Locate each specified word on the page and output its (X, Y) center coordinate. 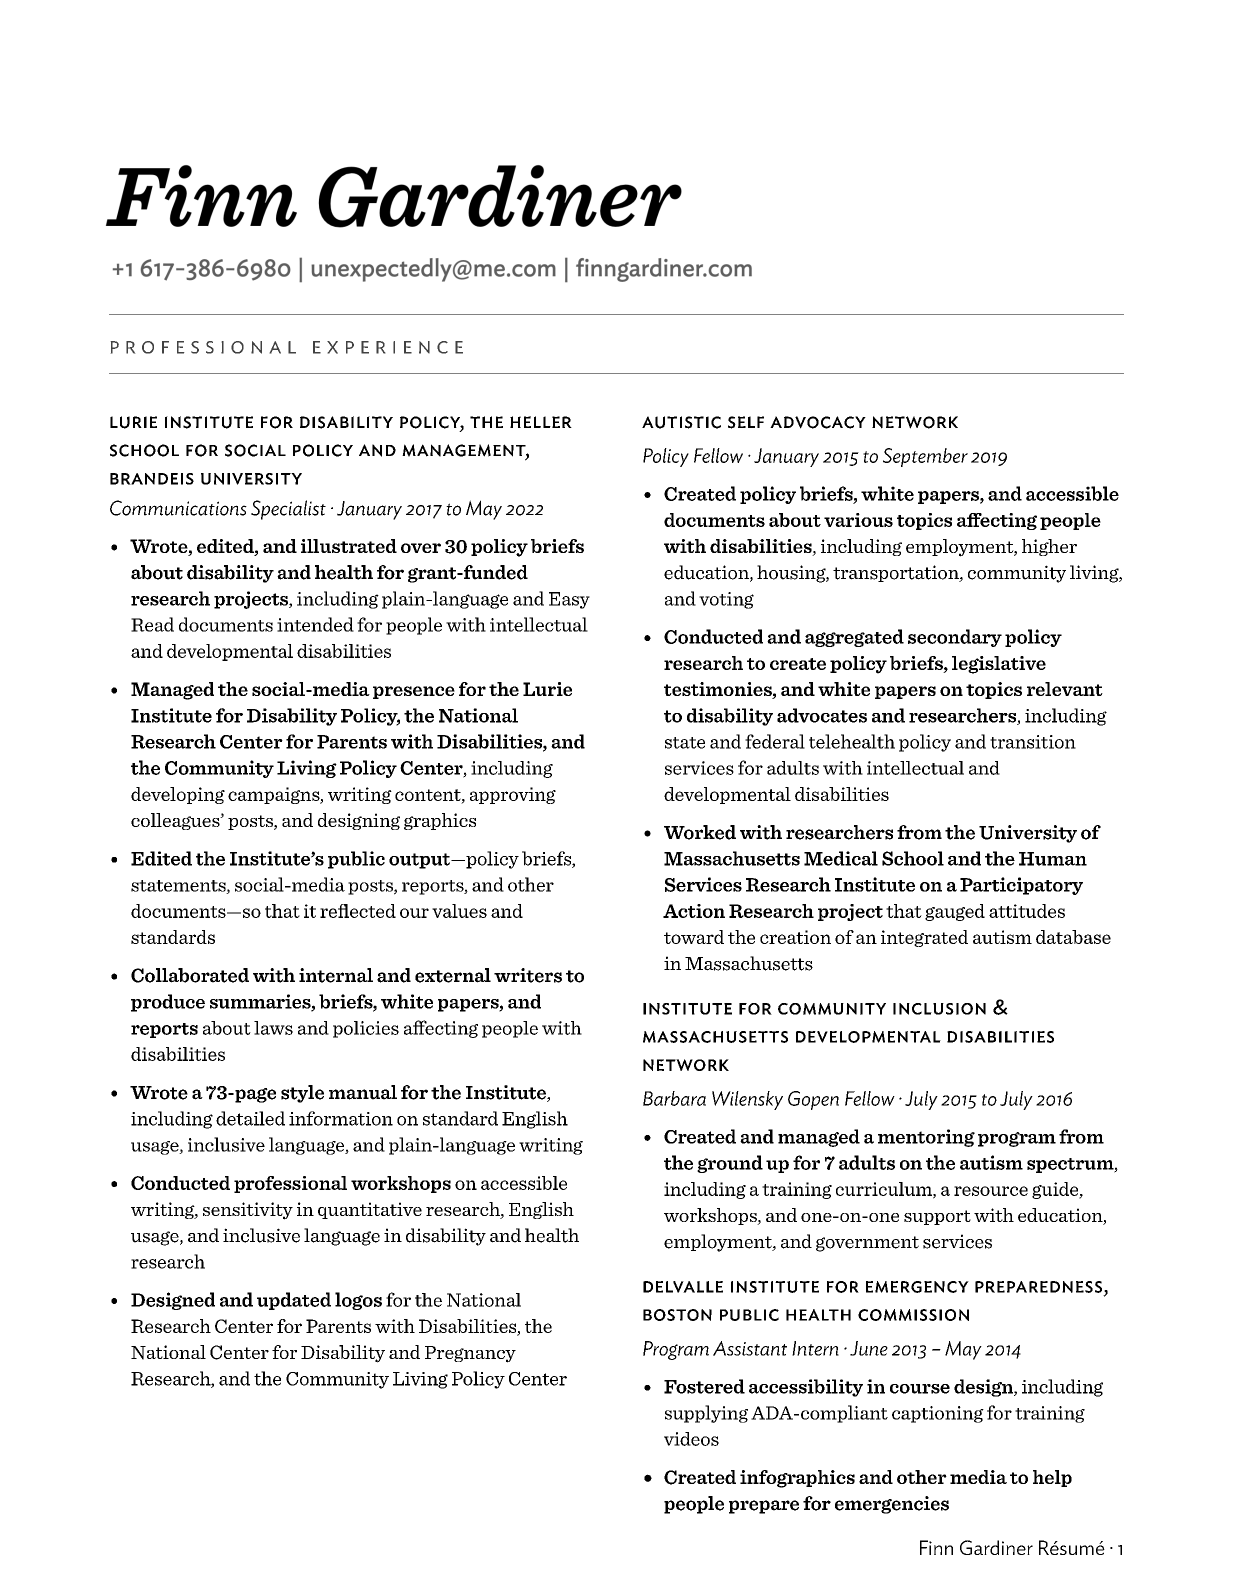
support (937, 1217)
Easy (569, 600)
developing (178, 795)
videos (691, 1439)
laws (273, 1028)
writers (528, 975)
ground (730, 1164)
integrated (924, 938)
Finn (936, 1547)
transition (1033, 742)
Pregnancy (470, 1354)
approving (513, 795)
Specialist (288, 510)
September (925, 457)
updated (294, 1301)
